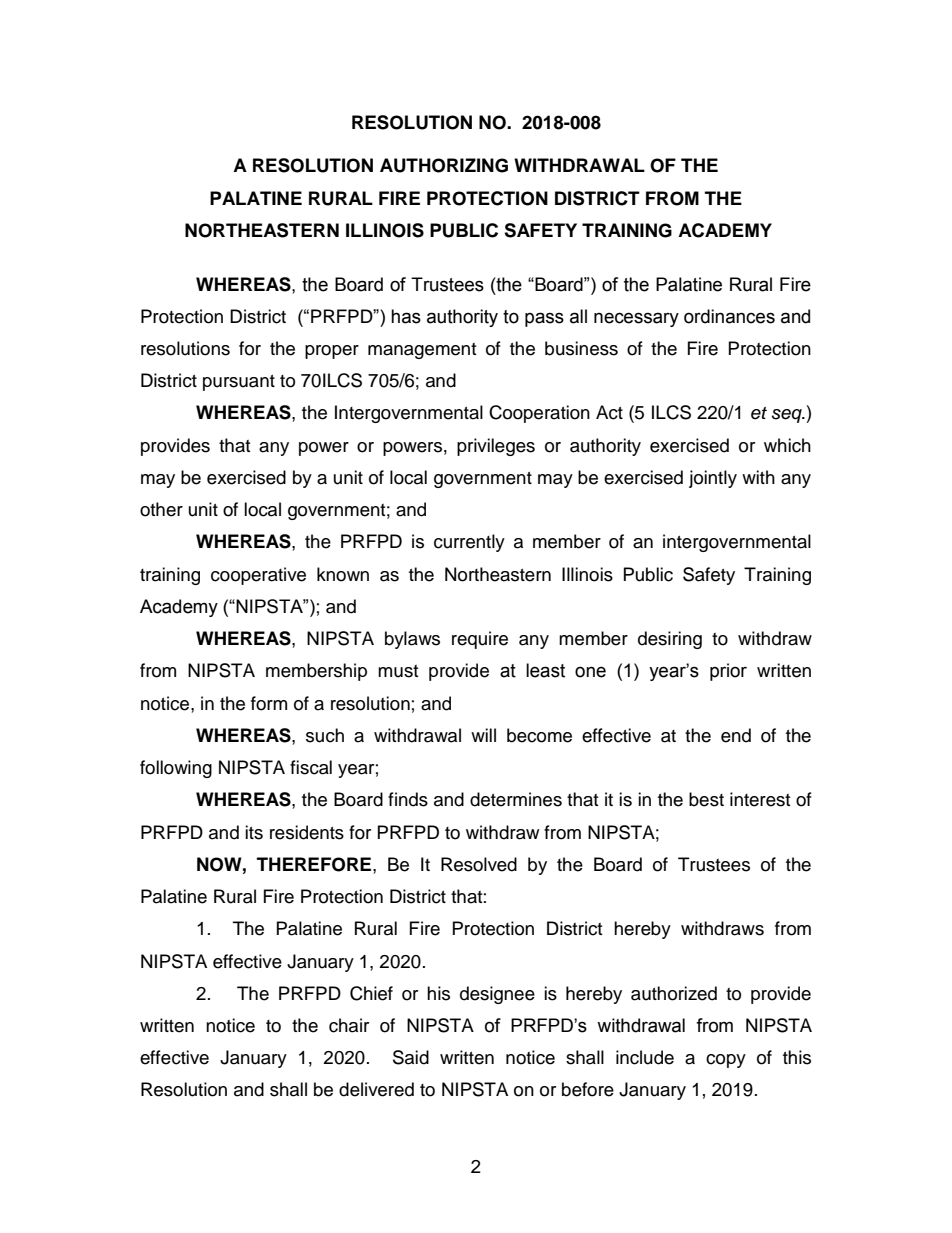 This image has height=1233, width=952. Describe the element at coordinates (726, 1061) in the image. I see `copy` at that location.
